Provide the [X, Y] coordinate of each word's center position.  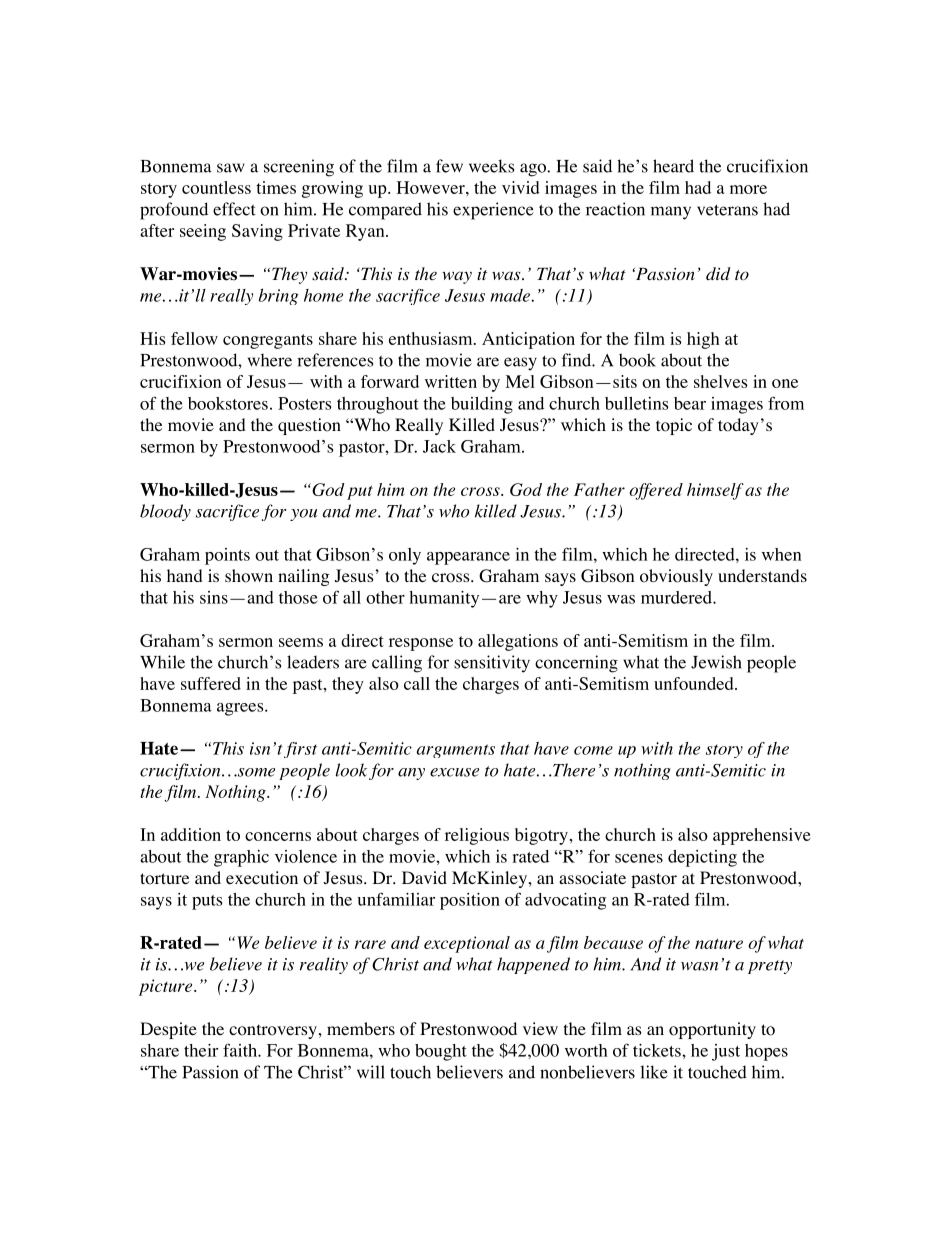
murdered [677, 597]
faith [241, 1050]
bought [441, 1052]
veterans [727, 210]
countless [216, 187]
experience [493, 211]
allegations [518, 642]
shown [249, 576]
